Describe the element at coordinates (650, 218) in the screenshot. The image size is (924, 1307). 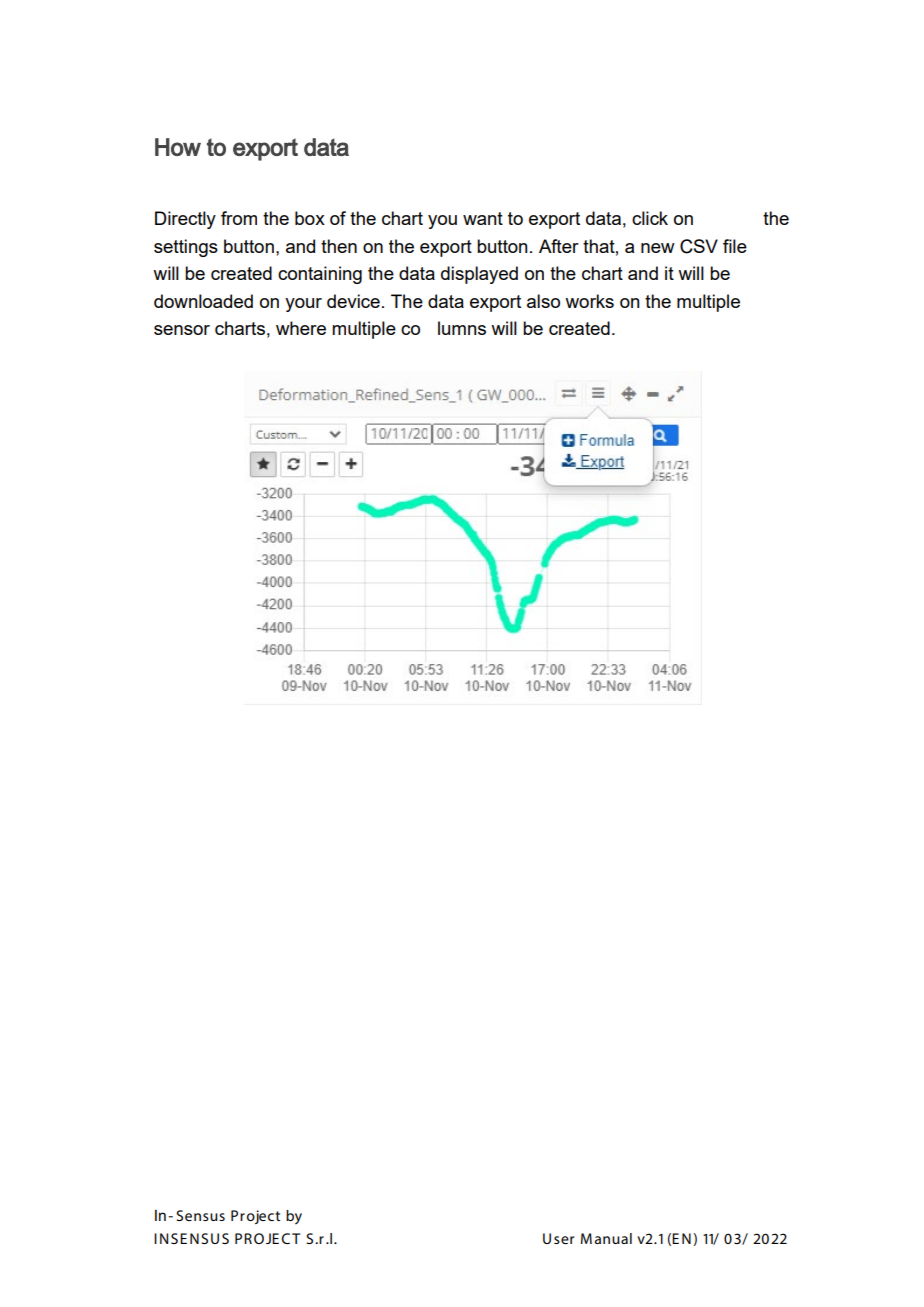
I see `click` at that location.
